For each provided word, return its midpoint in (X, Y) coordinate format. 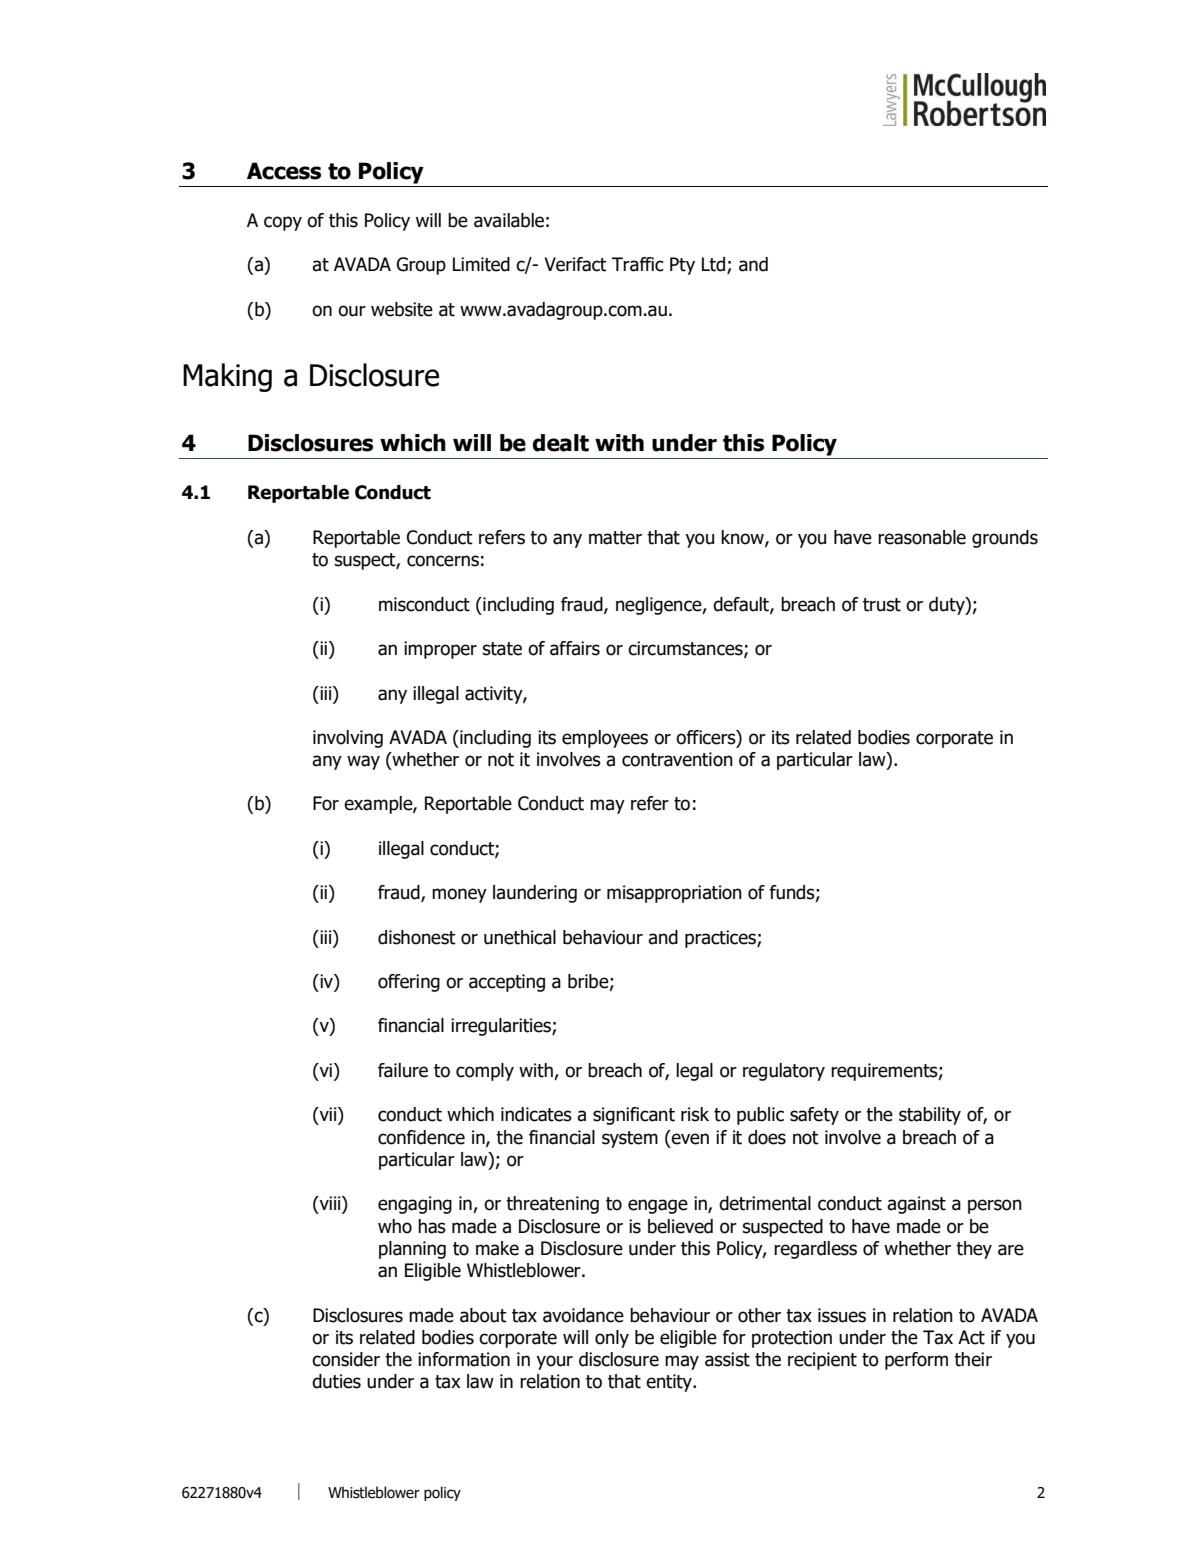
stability (930, 1116)
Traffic (638, 264)
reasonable (922, 537)
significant (634, 1116)
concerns (443, 561)
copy (283, 223)
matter (615, 538)
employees (605, 739)
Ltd (715, 265)
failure (403, 1070)
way (363, 762)
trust (882, 605)
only (612, 1339)
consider (346, 1359)
